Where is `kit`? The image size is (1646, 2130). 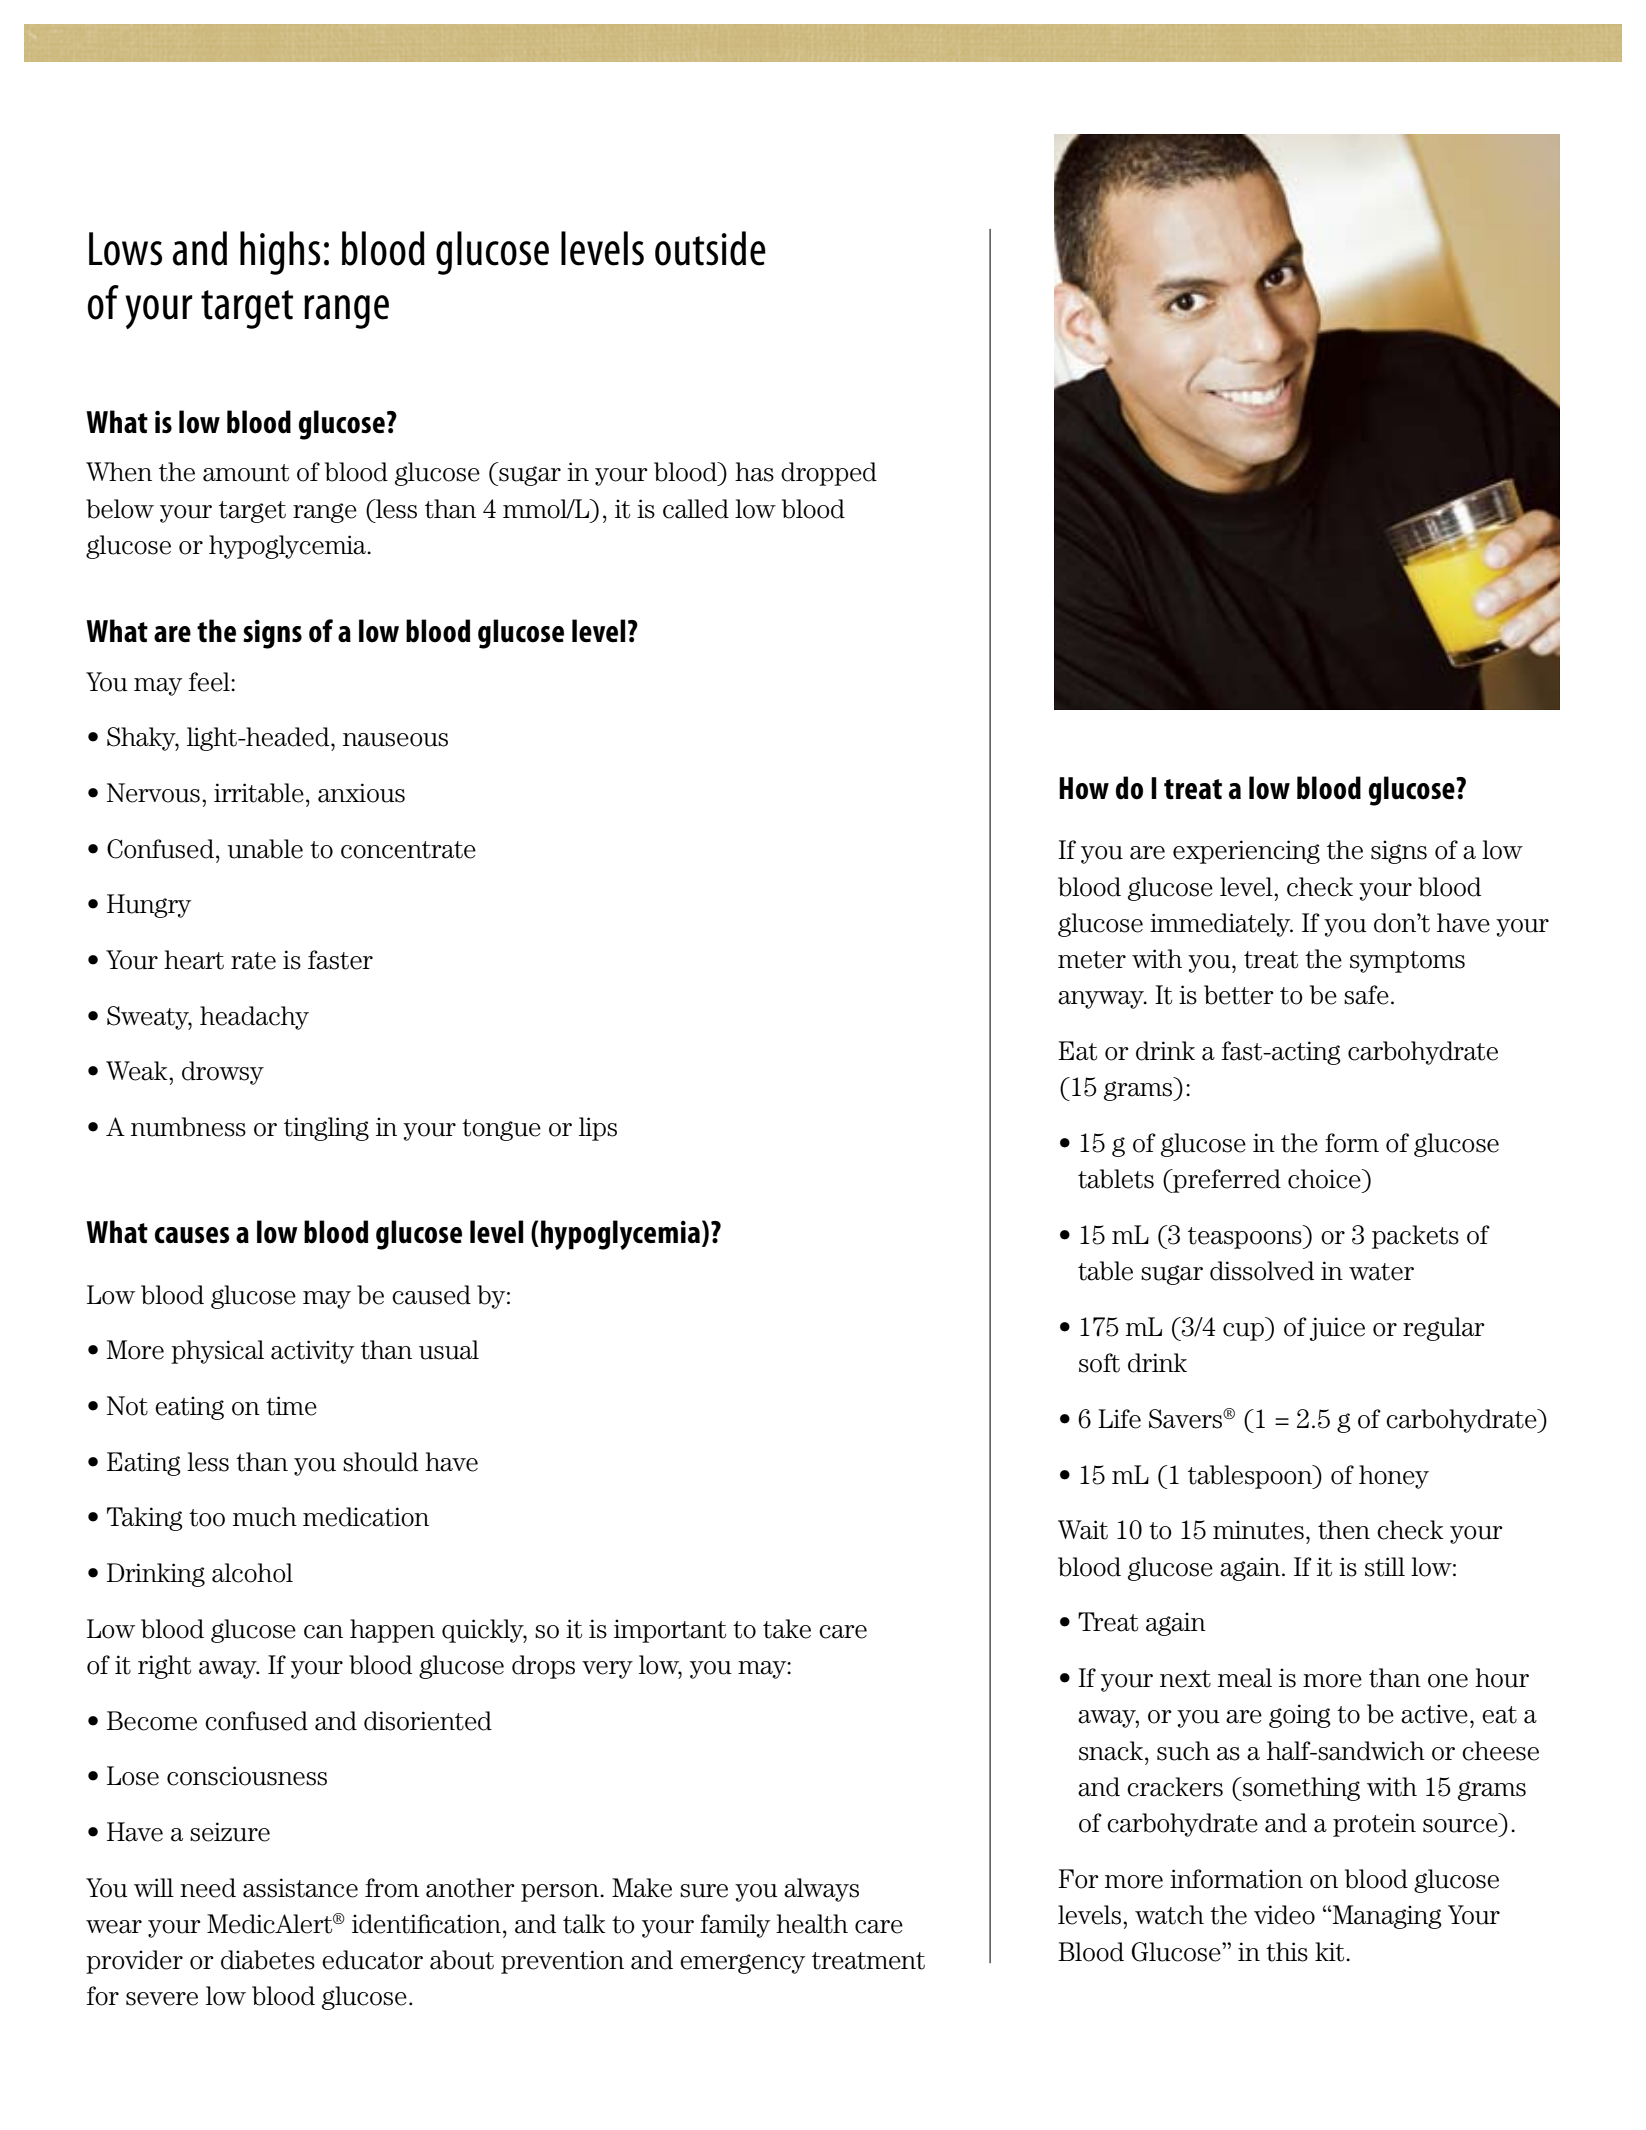 kit is located at coordinates (1331, 1952).
